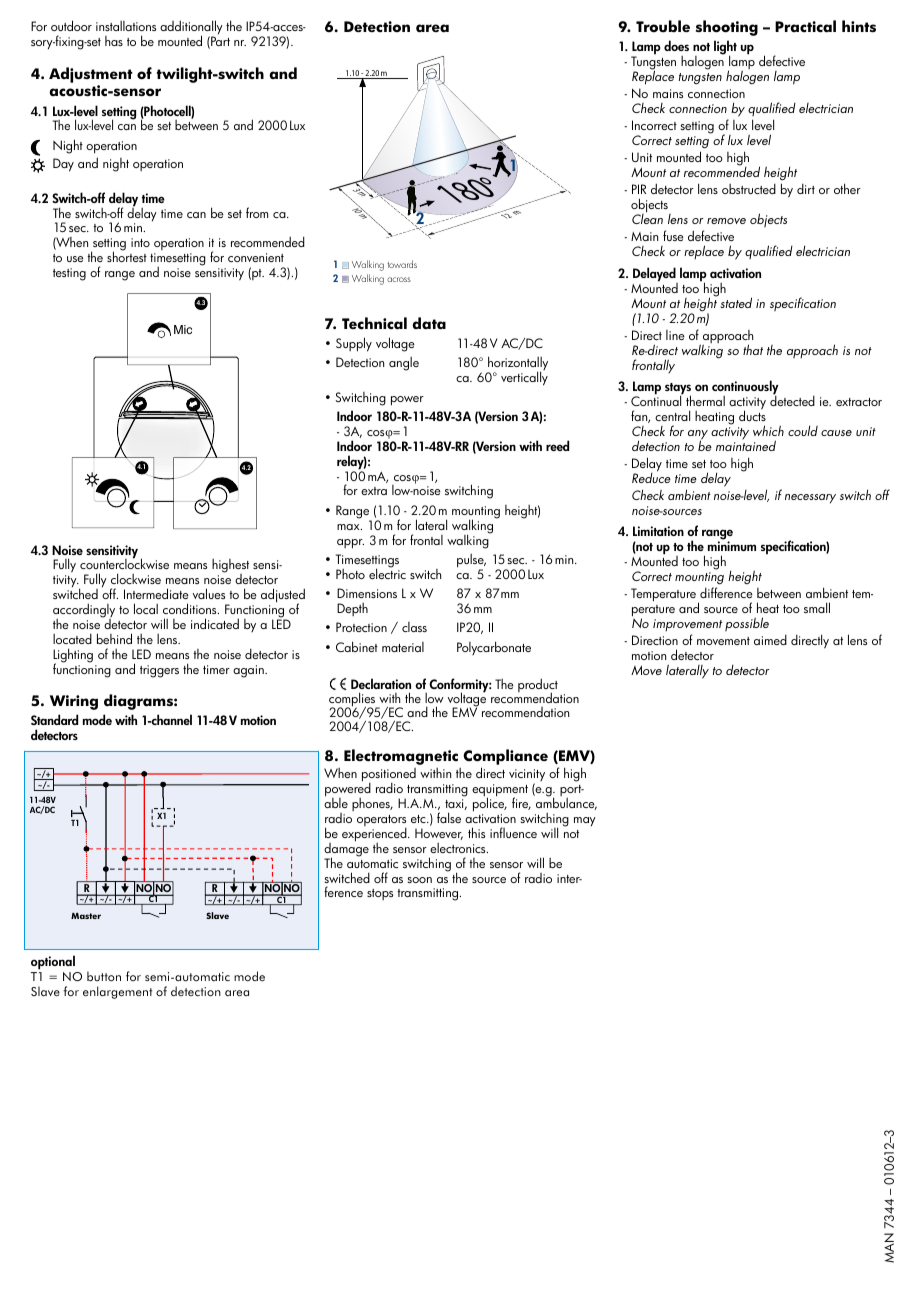 Image resolution: width=924 pixels, height=1308 pixels. Describe the element at coordinates (118, 992) in the image. I see `enlargement` at that location.
